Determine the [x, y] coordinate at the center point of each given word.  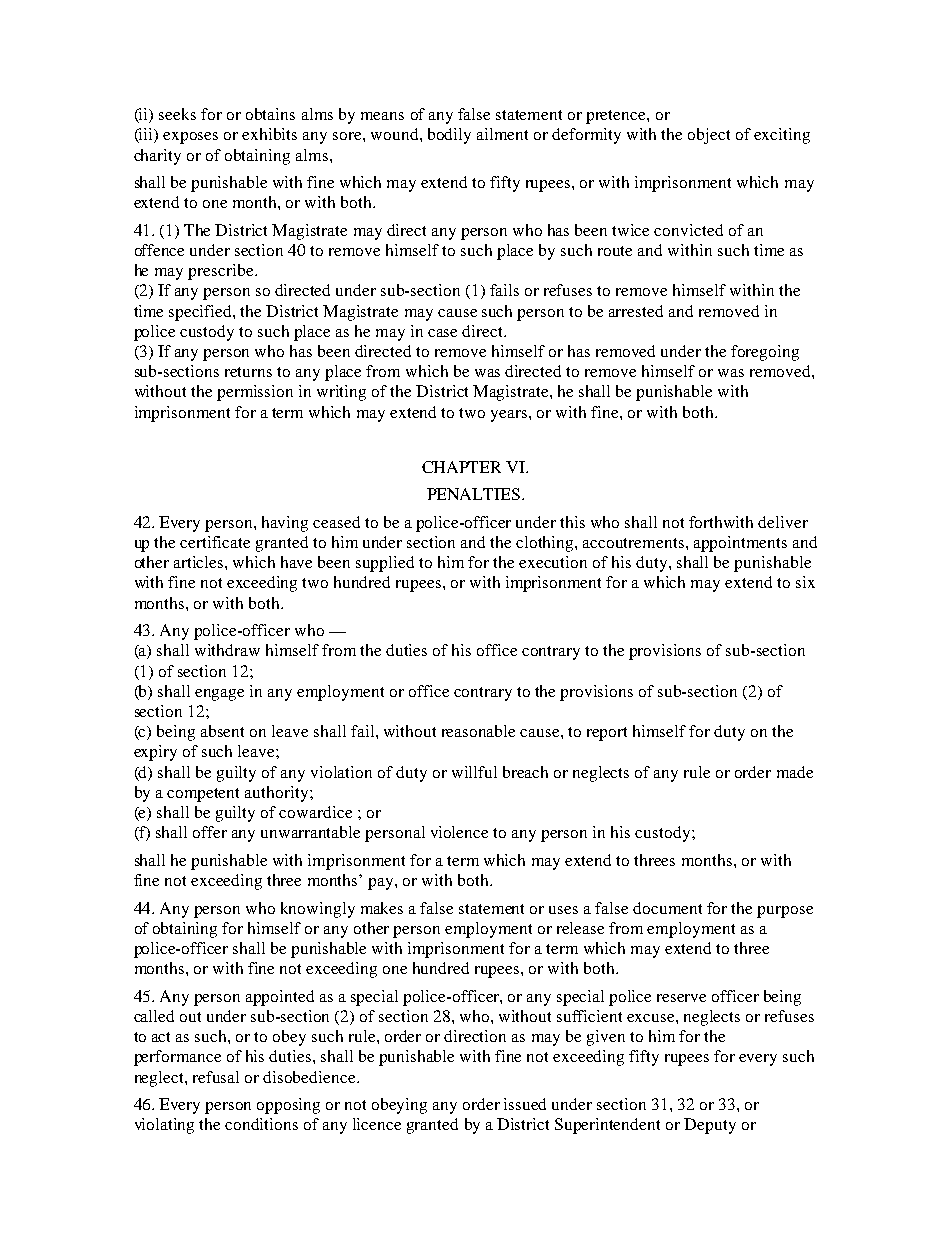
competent [203, 795]
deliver [783, 522]
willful [474, 772]
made [795, 772]
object [709, 136]
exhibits [269, 134]
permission [255, 393]
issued [525, 1104]
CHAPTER [461, 467]
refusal [216, 1077]
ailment [502, 134]
